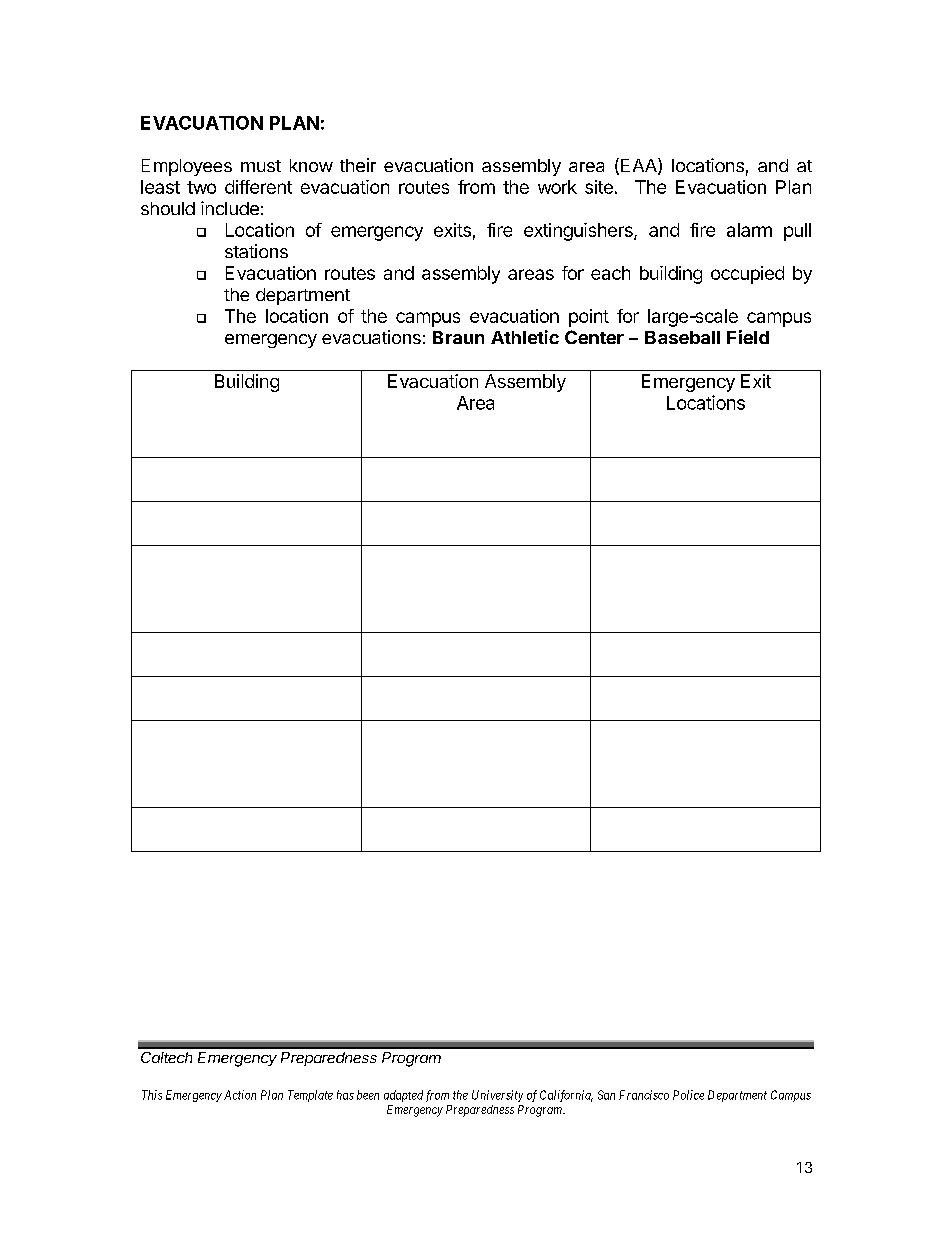 The height and width of the screenshot is (1233, 952). What do you see at coordinates (403, 1096) in the screenshot?
I see `adapted` at bounding box center [403, 1096].
